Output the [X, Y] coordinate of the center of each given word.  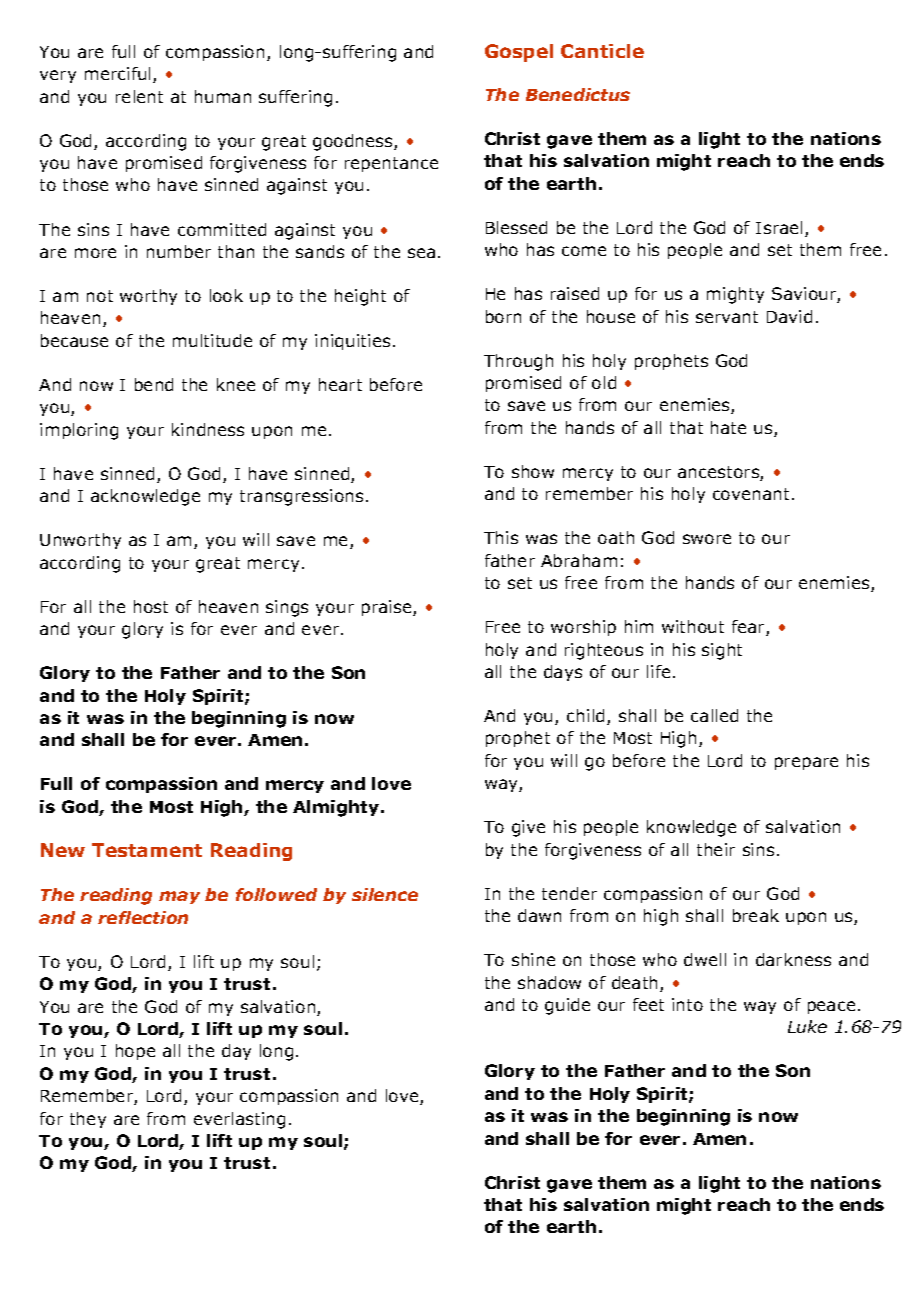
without [693, 626]
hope [135, 1052]
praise [388, 608]
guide [567, 1006]
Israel [779, 227]
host [151, 606]
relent [139, 96]
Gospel [519, 53]
